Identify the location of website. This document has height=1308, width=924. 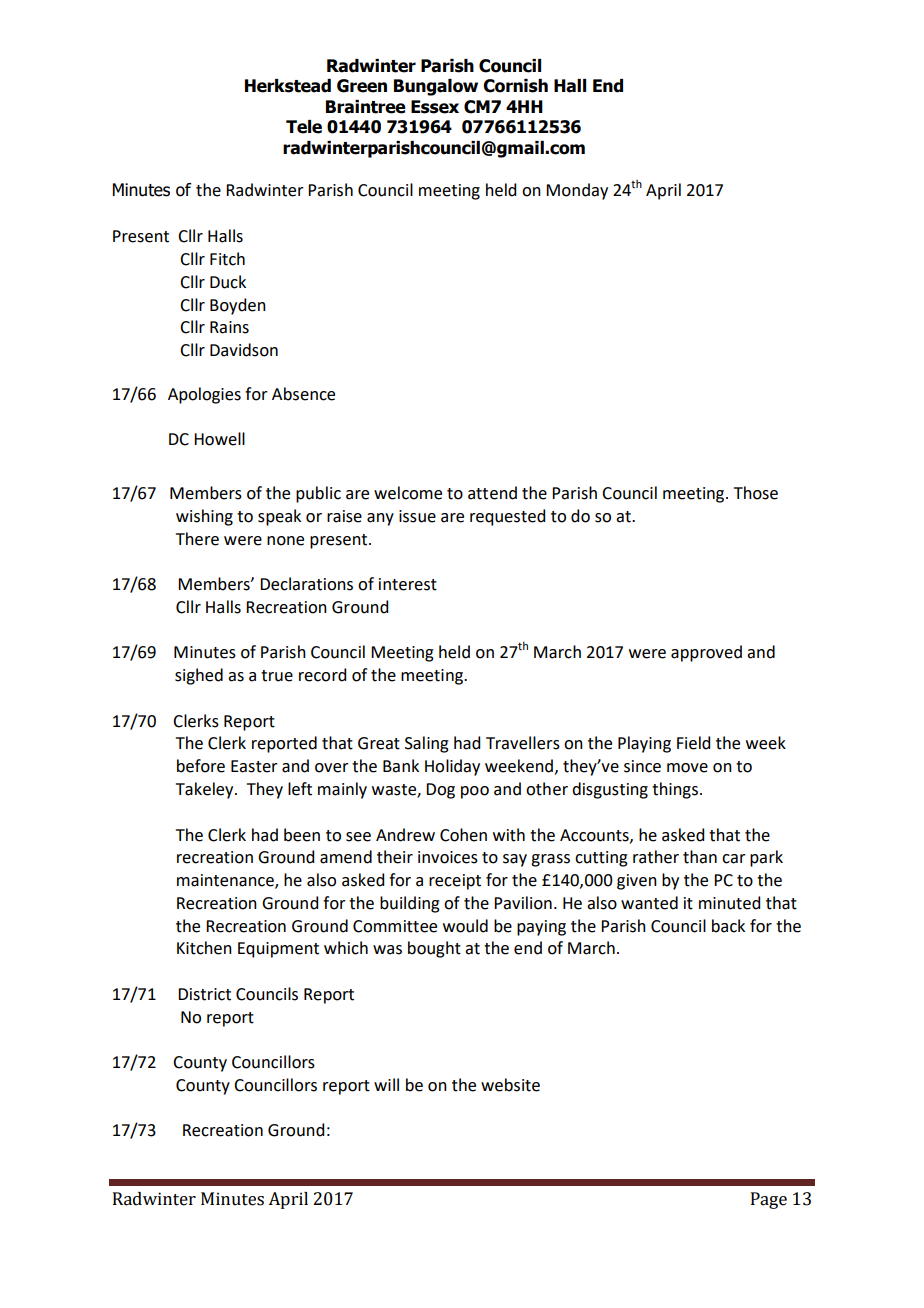
(510, 1085).
